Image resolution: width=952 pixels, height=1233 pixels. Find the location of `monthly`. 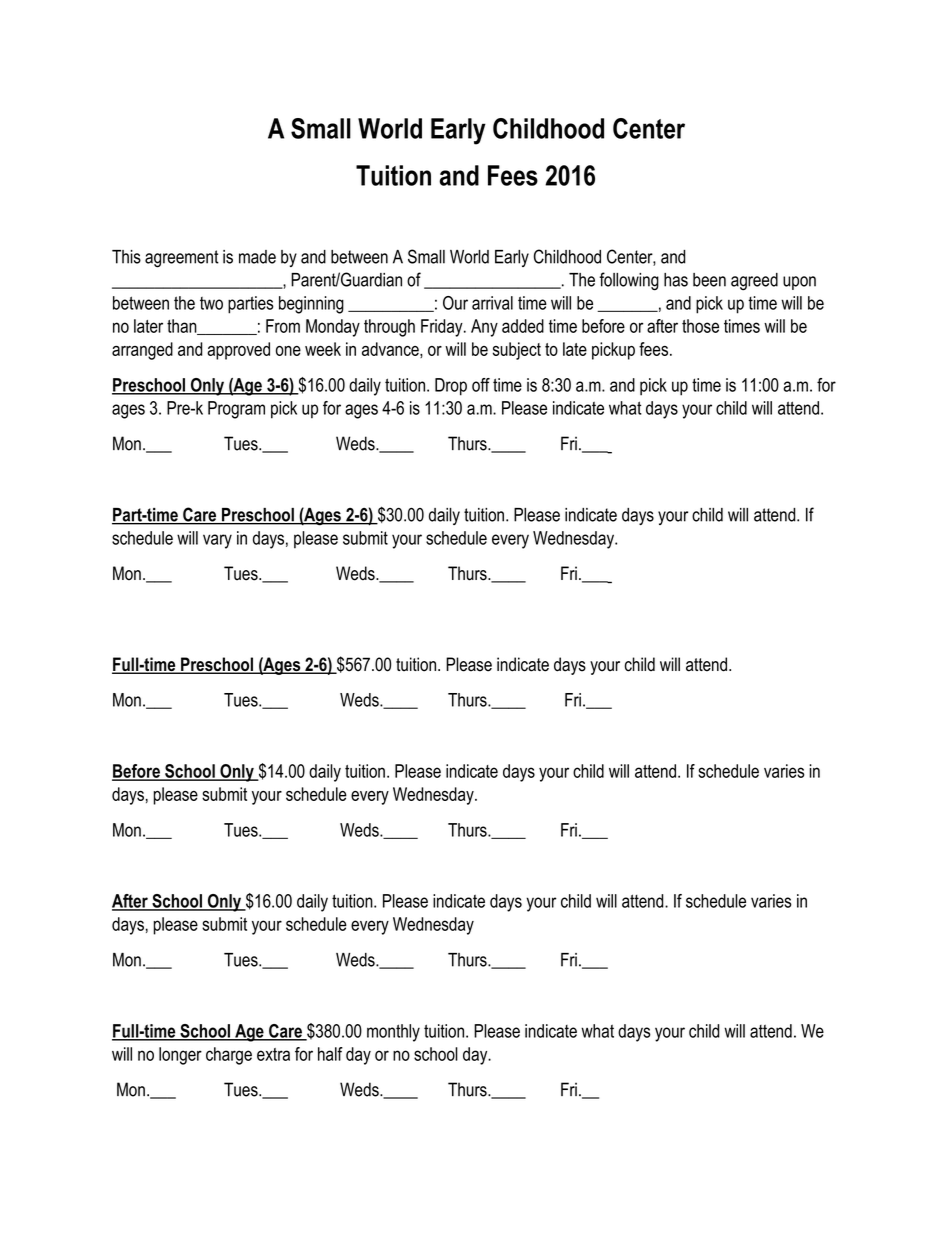

monthly is located at coordinates (393, 1033).
